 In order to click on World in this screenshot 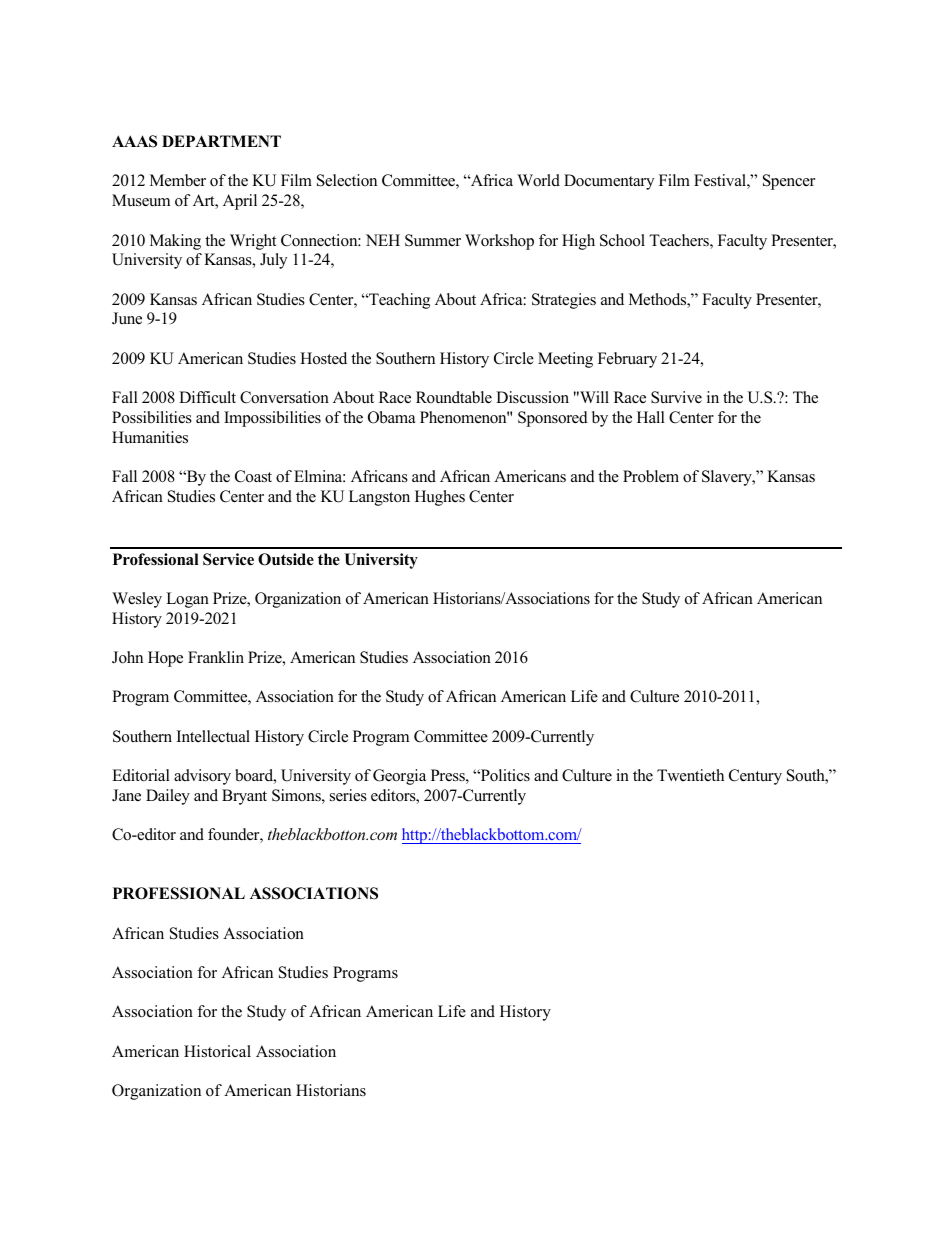, I will do `click(538, 180)`.
